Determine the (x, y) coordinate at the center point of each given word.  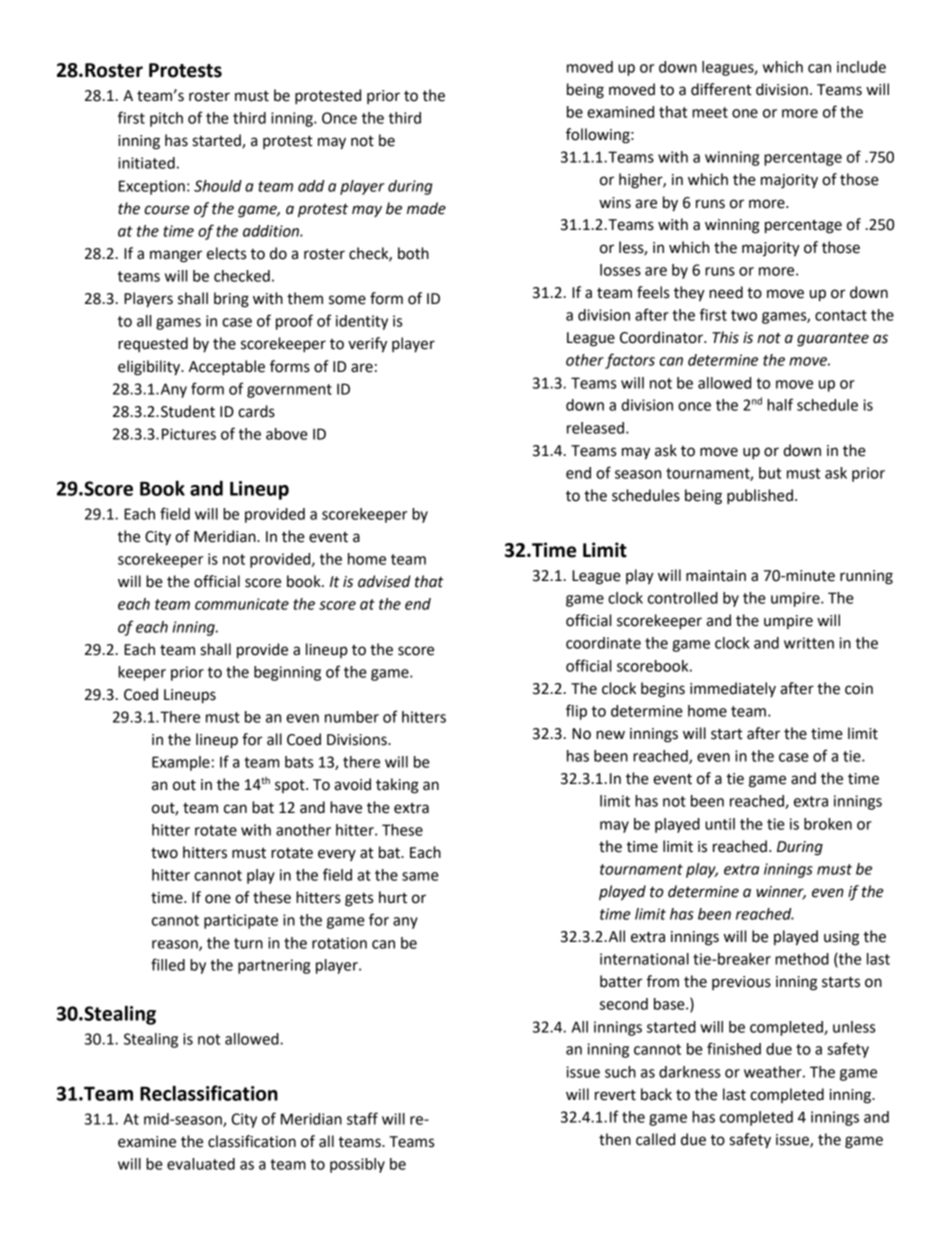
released (595, 428)
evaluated (201, 1164)
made (426, 208)
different (721, 89)
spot (291, 786)
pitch (166, 119)
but (770, 473)
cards (256, 411)
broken (828, 824)
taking (397, 786)
